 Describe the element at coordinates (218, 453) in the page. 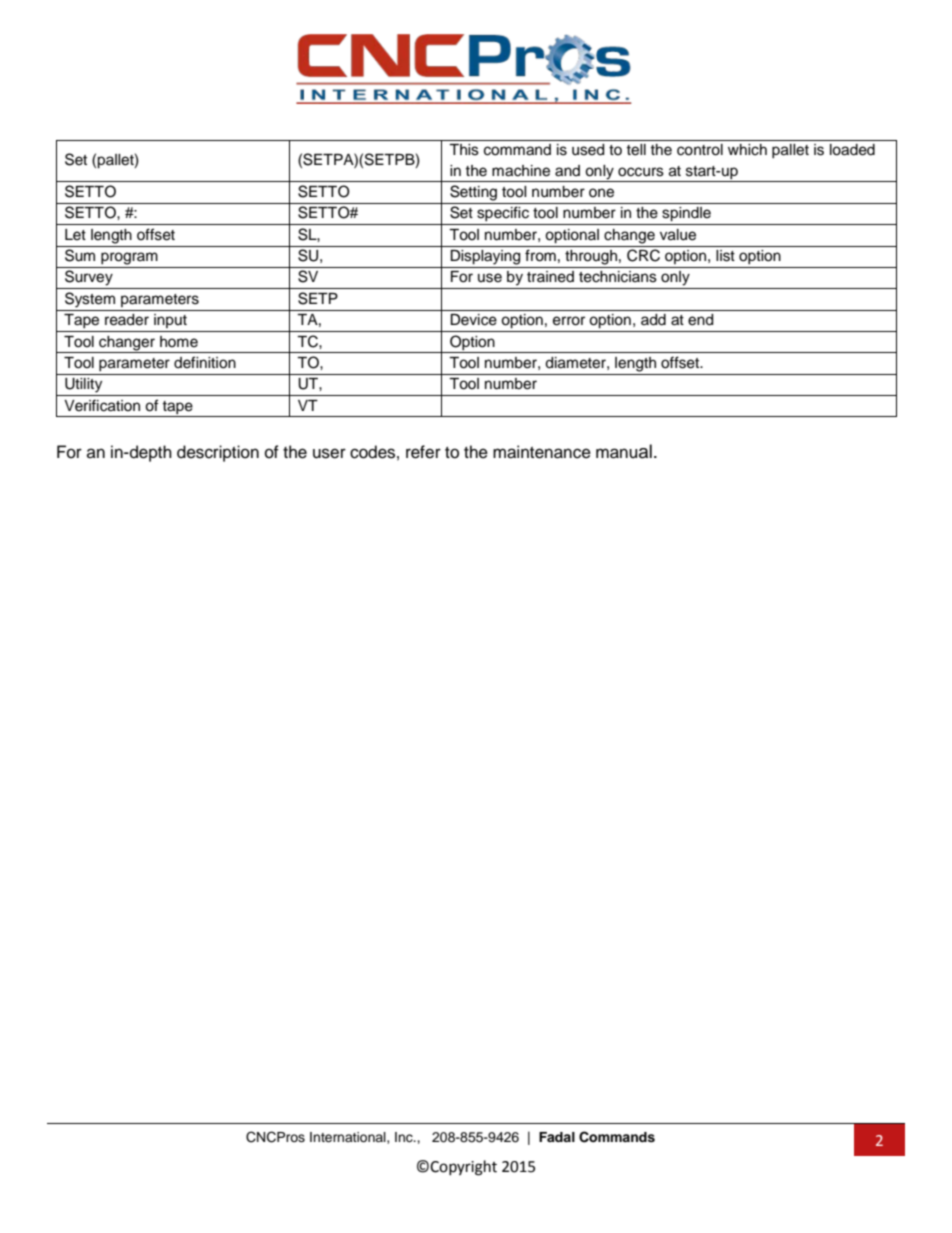

I see `description` at that location.
